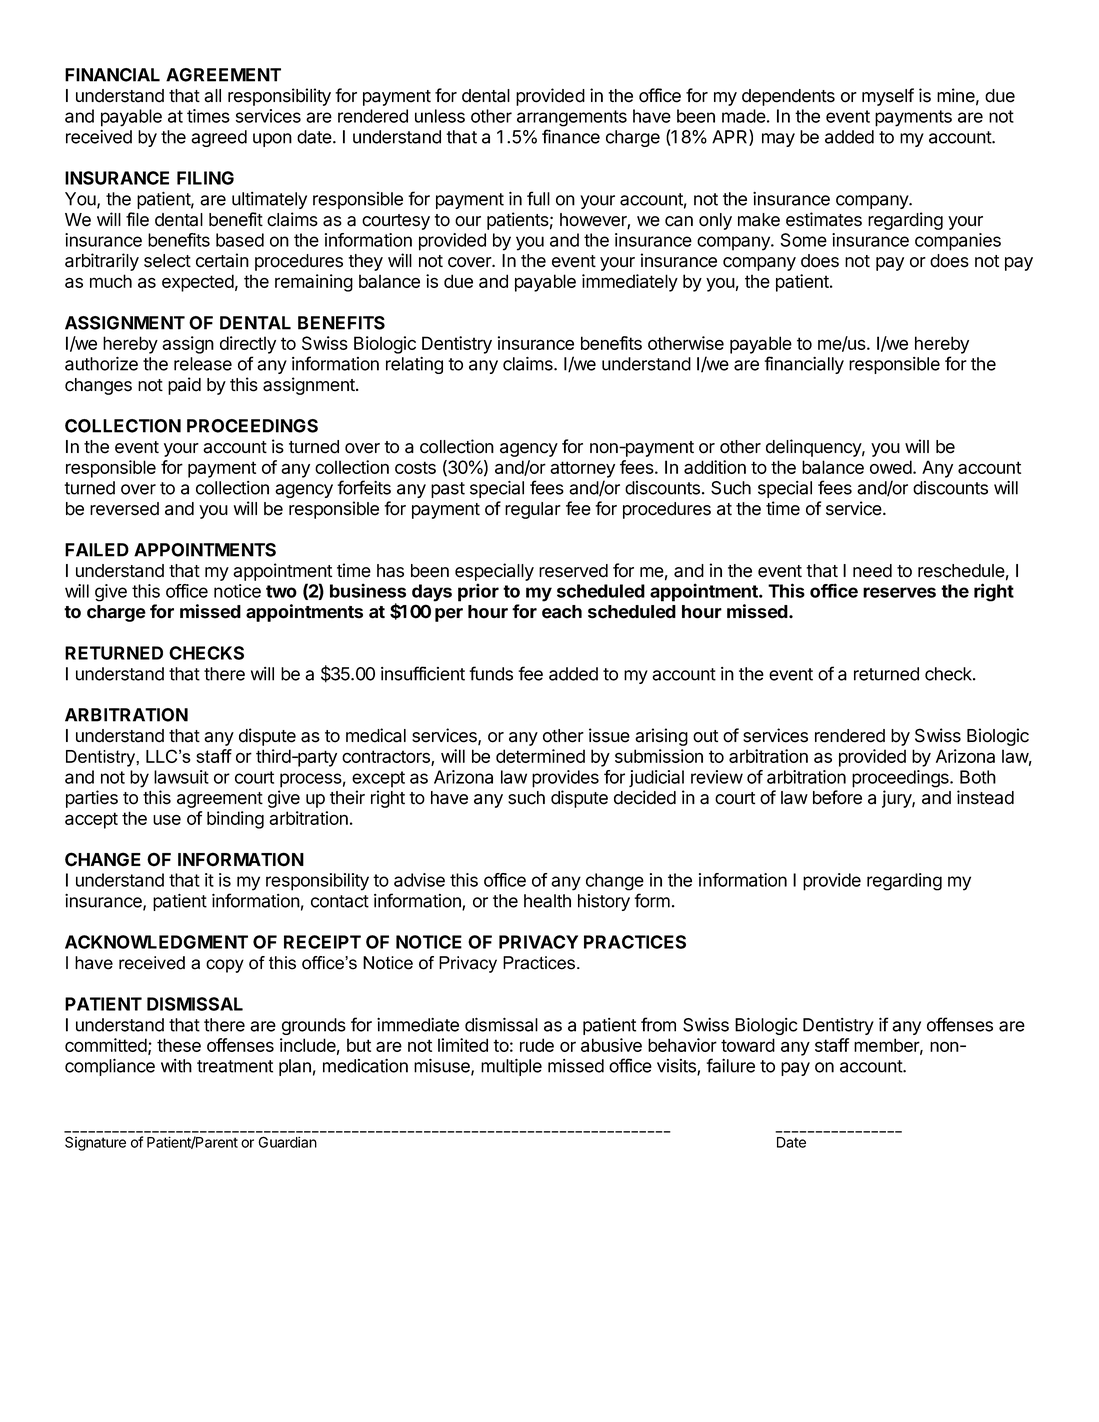  I want to click on two, so click(281, 591).
